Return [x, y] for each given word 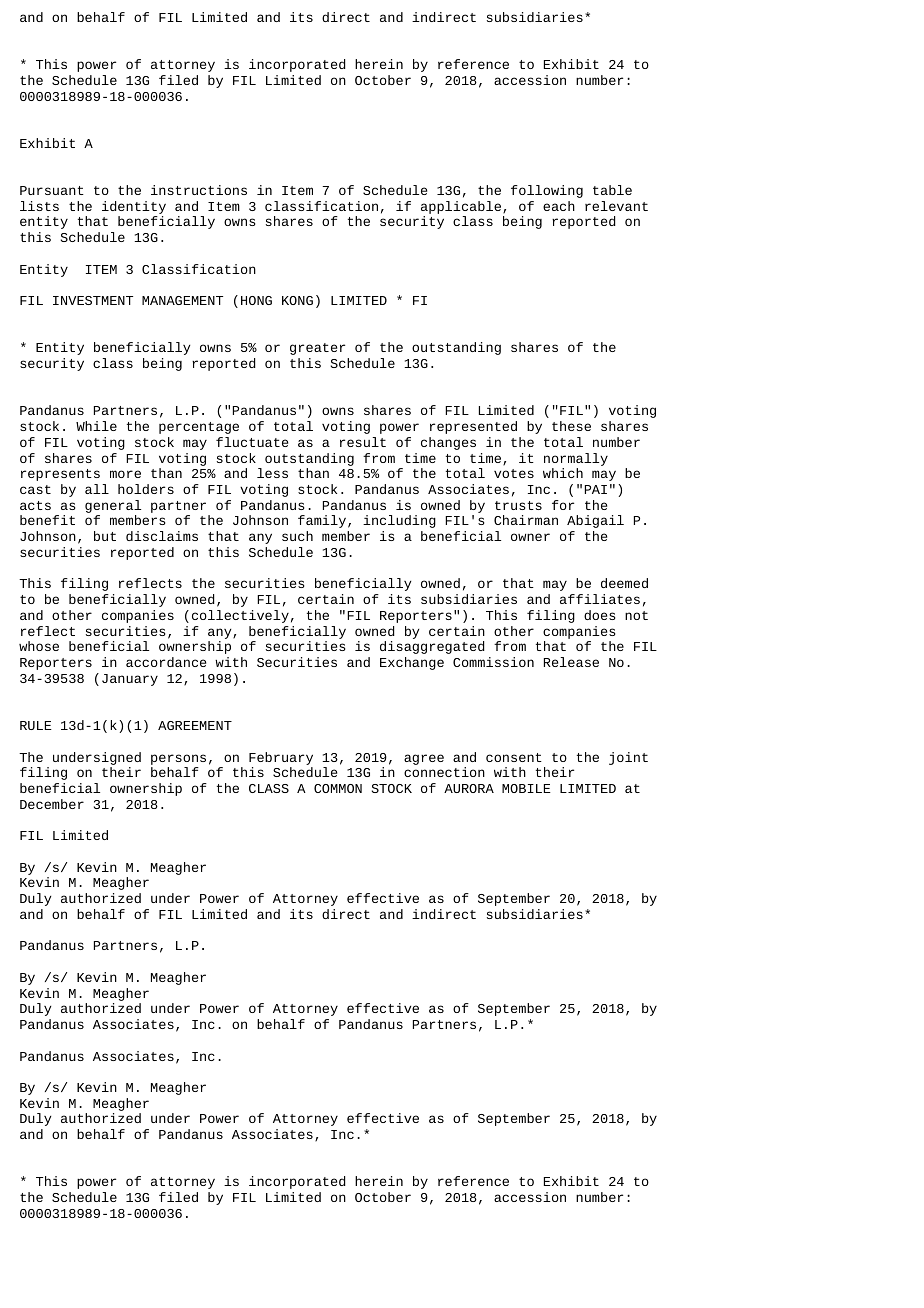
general [113, 508]
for [563, 505]
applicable [461, 209]
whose [39, 646]
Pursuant [52, 190]
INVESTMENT [93, 300]
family [322, 521]
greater [317, 349]
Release [571, 662]
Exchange [412, 663]
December [52, 804]
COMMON [338, 788]
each [559, 206]
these [571, 426]
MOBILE [526, 788]
